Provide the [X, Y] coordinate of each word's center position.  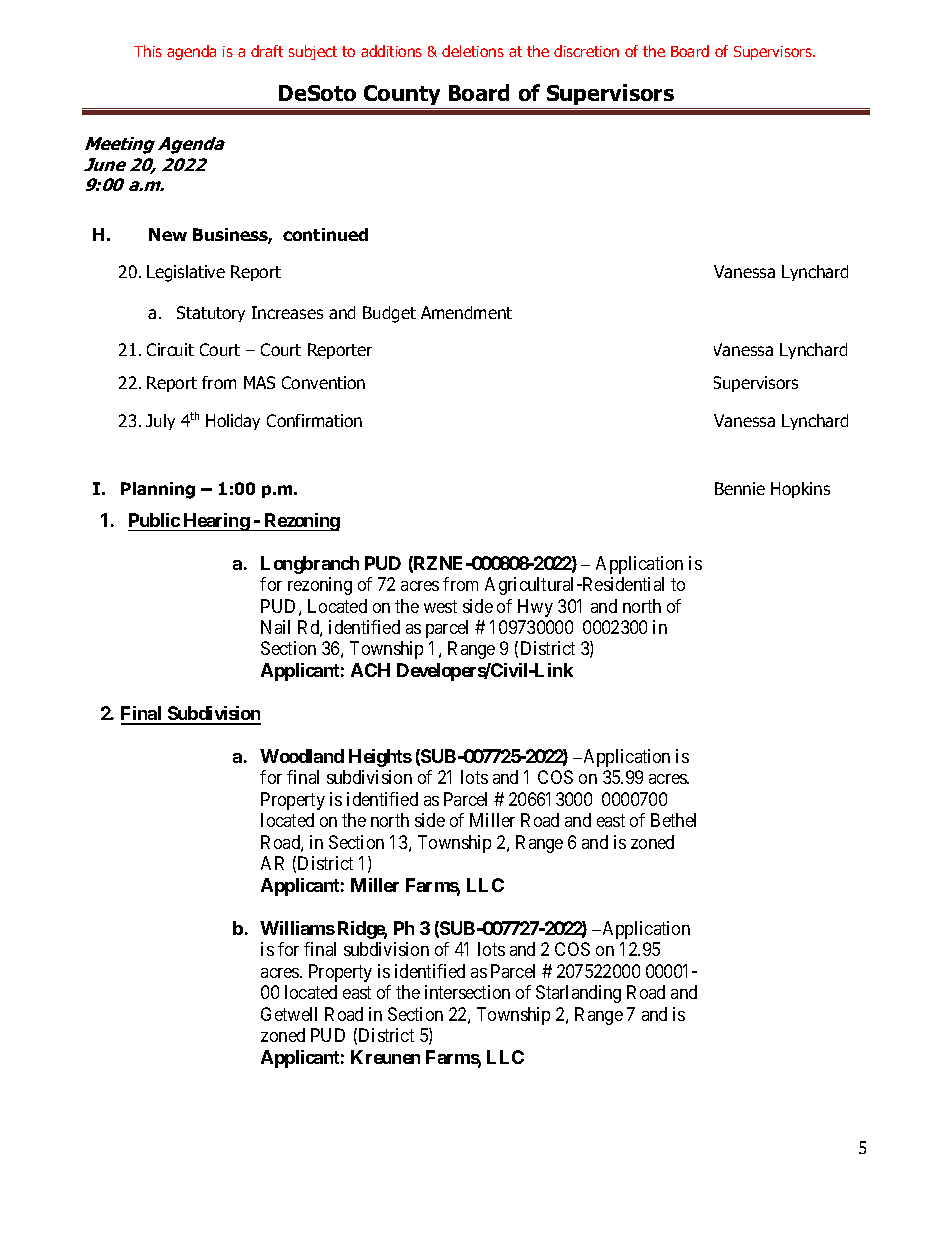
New [168, 234]
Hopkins [800, 490]
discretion [586, 51]
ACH [370, 670]
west [440, 606]
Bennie [740, 488]
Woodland [302, 756]
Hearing [216, 522]
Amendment [466, 312]
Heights [380, 758]
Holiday [233, 422]
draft [267, 51]
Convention [323, 382]
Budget [389, 314]
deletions [473, 51]
